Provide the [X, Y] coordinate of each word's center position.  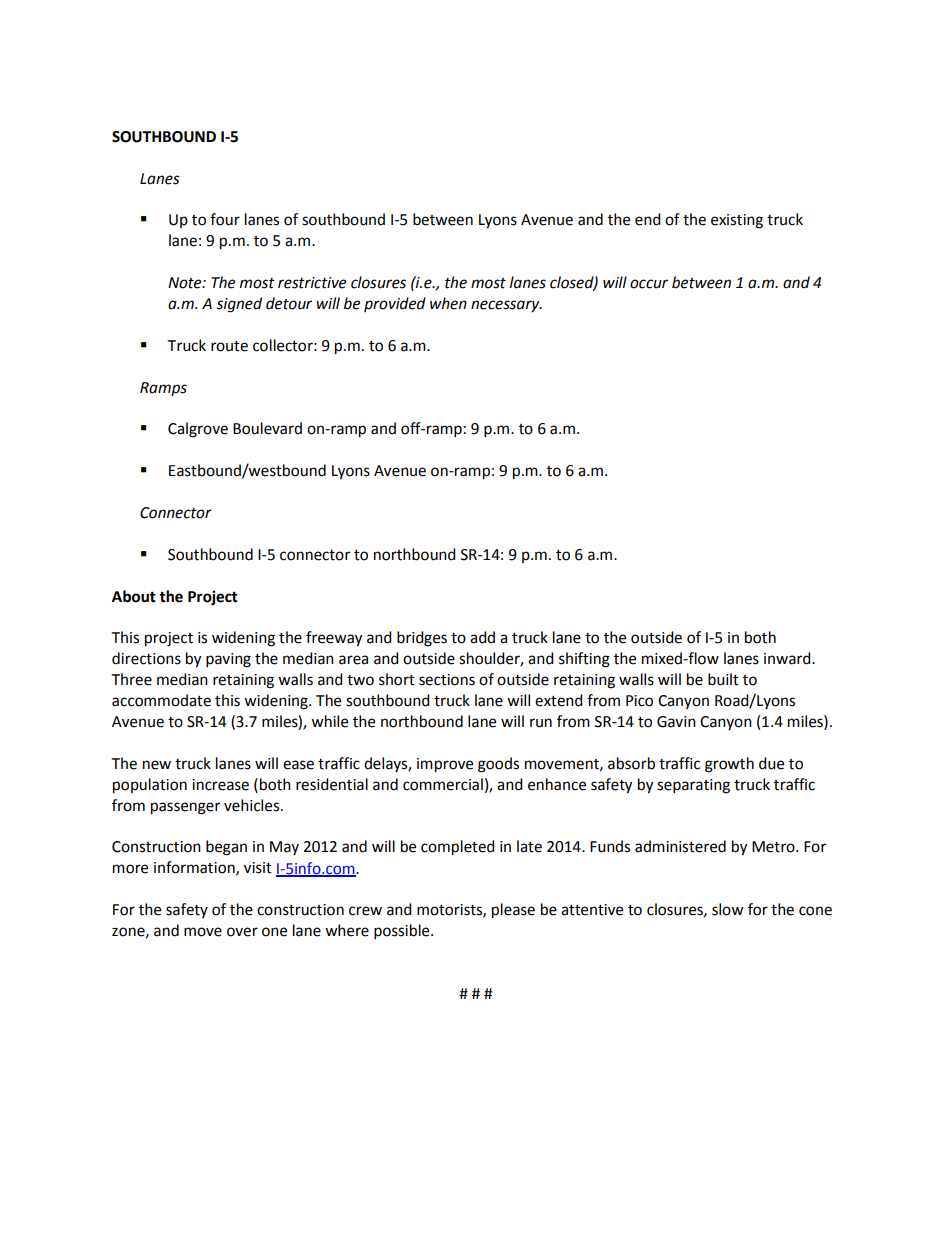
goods [498, 765]
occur [649, 284]
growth [729, 765]
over [242, 932]
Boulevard [267, 428]
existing [737, 221]
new [157, 765]
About [134, 596]
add [482, 637]
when [448, 303]
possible [403, 932]
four [225, 219]
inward [788, 658]
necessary [506, 306]
